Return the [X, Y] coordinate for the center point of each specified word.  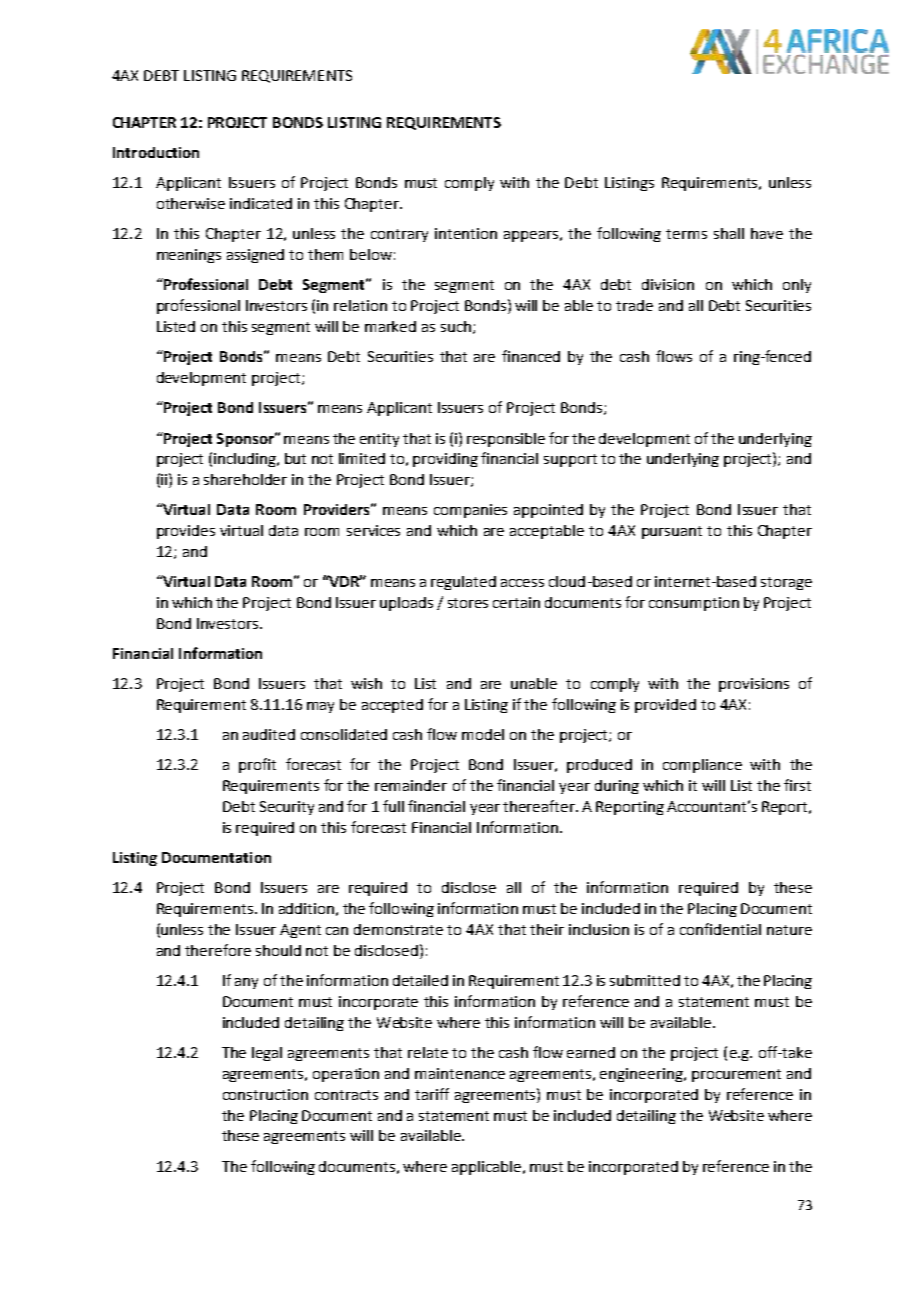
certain [516, 602]
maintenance [460, 1073]
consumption [694, 604]
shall [729, 233]
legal [267, 1054]
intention [466, 233]
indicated [261, 203]
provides [186, 532]
